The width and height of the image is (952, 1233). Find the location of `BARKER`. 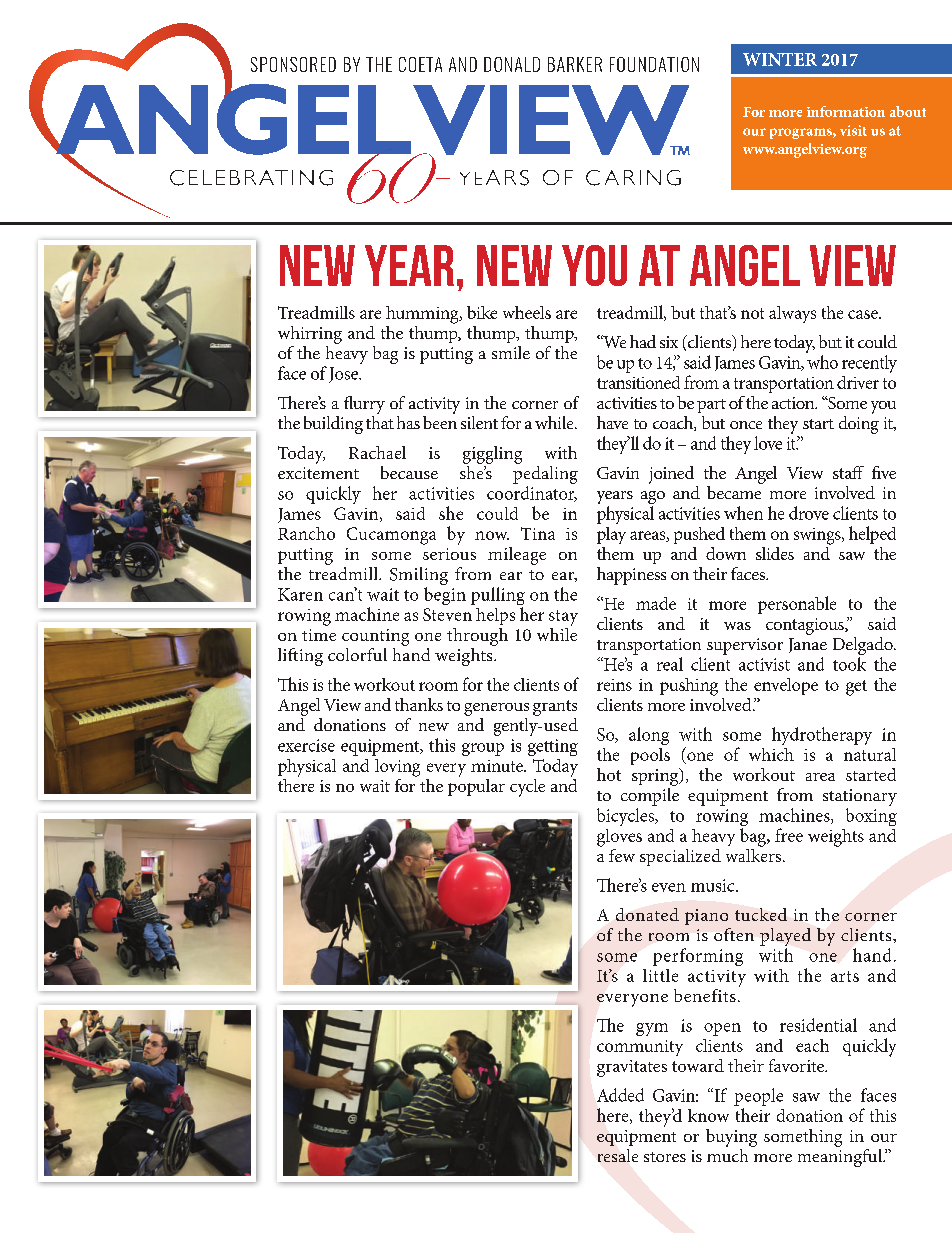

BARKER is located at coordinates (575, 64).
